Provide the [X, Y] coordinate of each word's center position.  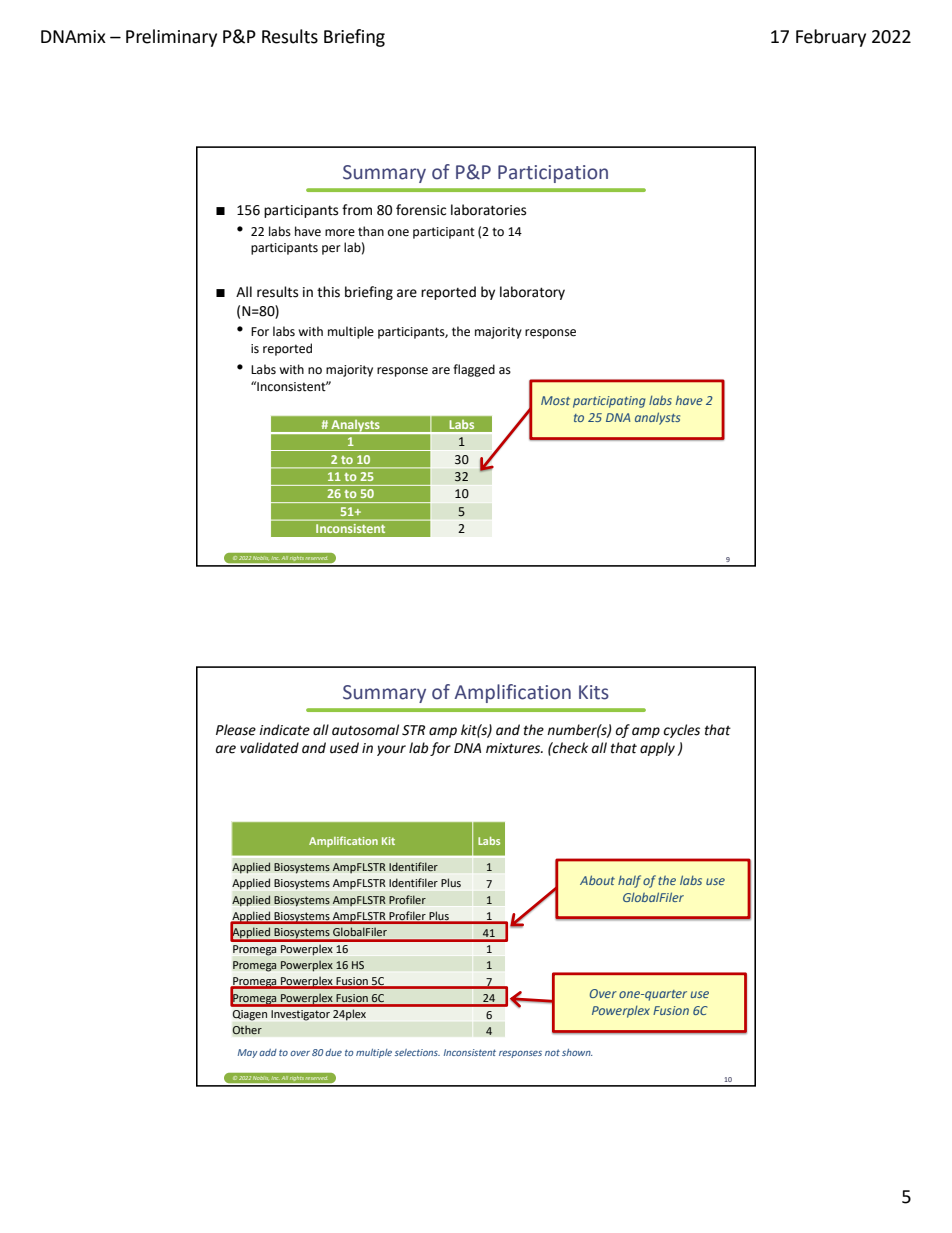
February [831, 38]
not [552, 1052]
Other [247, 1030]
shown [577, 1052]
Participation [553, 174]
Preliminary [171, 38]
